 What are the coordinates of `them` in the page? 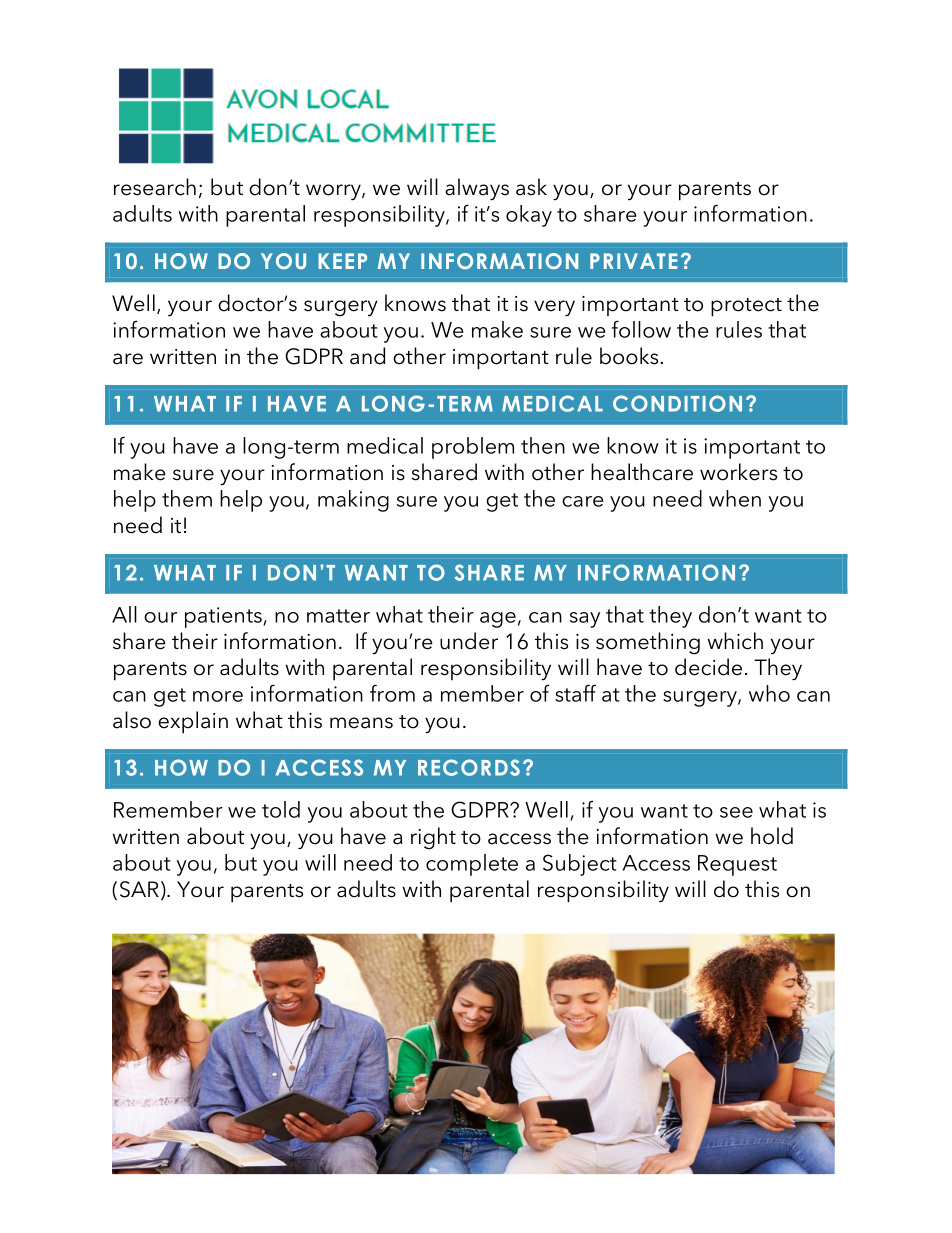 It's located at (187, 498).
